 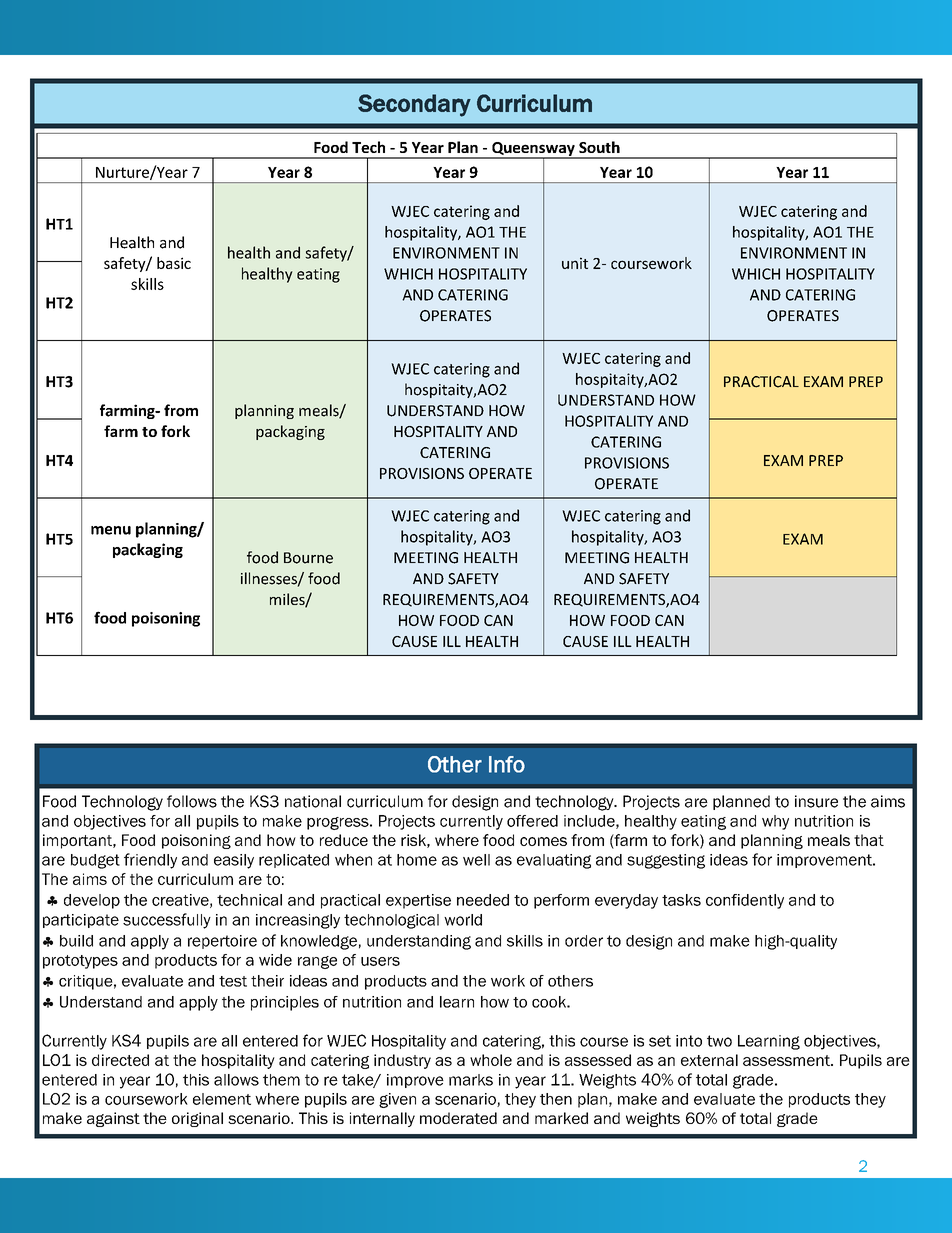 I want to click on South, so click(x=599, y=147).
